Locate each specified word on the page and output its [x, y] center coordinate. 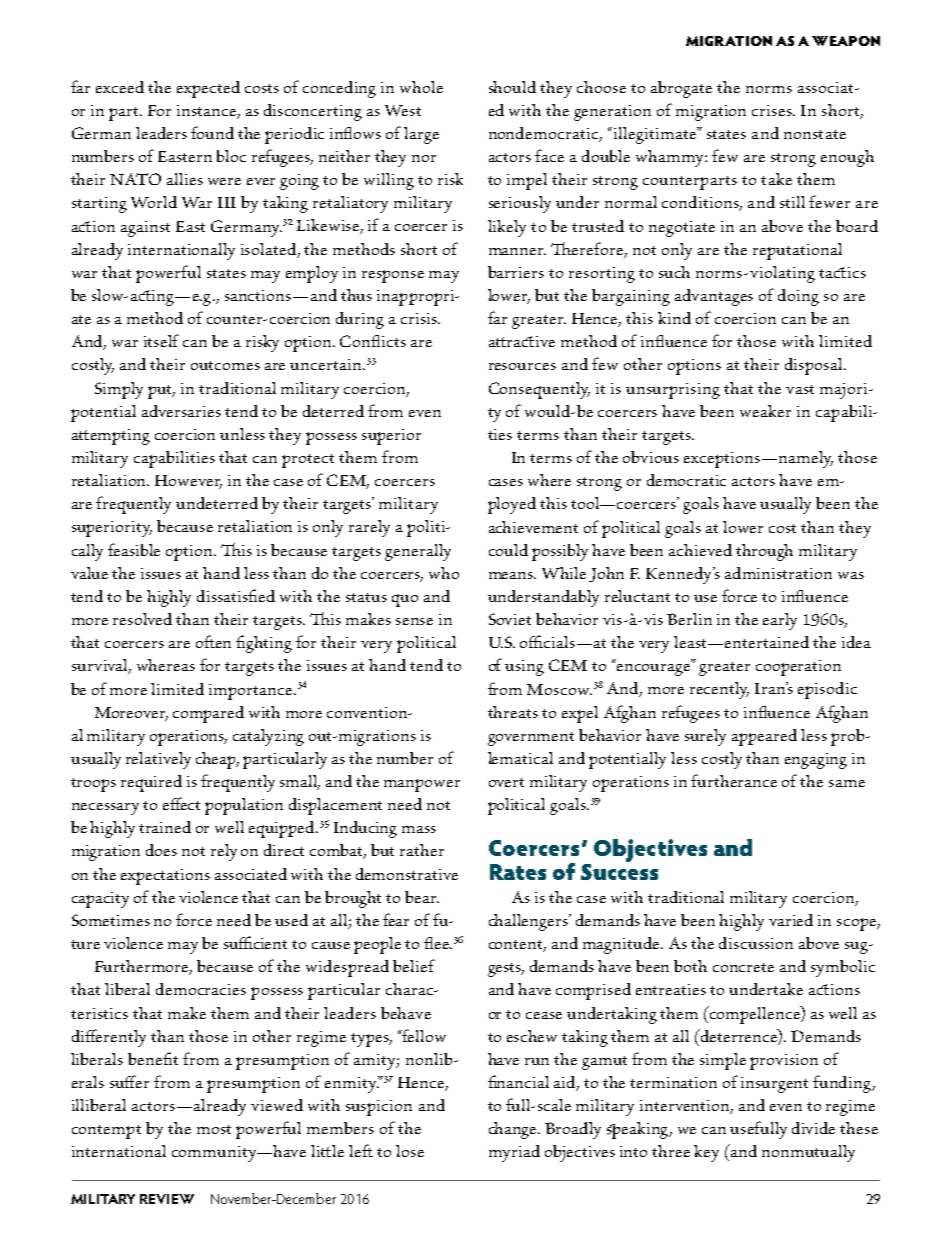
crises [773, 110]
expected [208, 89]
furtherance [734, 780]
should [512, 87]
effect [181, 803]
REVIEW [167, 1199]
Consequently [539, 390]
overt [506, 782]
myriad [514, 1153]
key [706, 1153]
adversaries [181, 411]
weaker [765, 411]
